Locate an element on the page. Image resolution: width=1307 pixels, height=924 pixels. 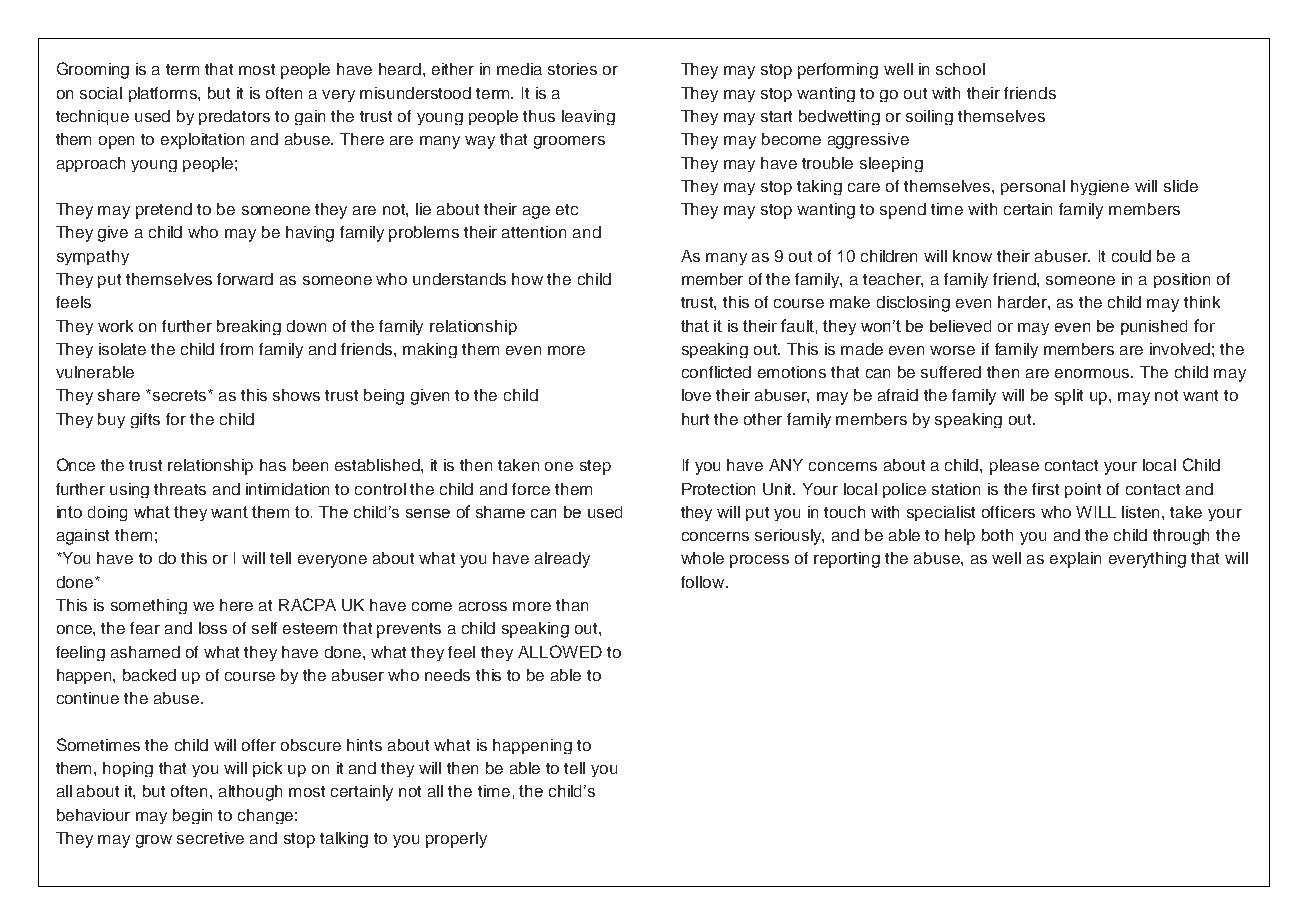
please is located at coordinates (1014, 467).
